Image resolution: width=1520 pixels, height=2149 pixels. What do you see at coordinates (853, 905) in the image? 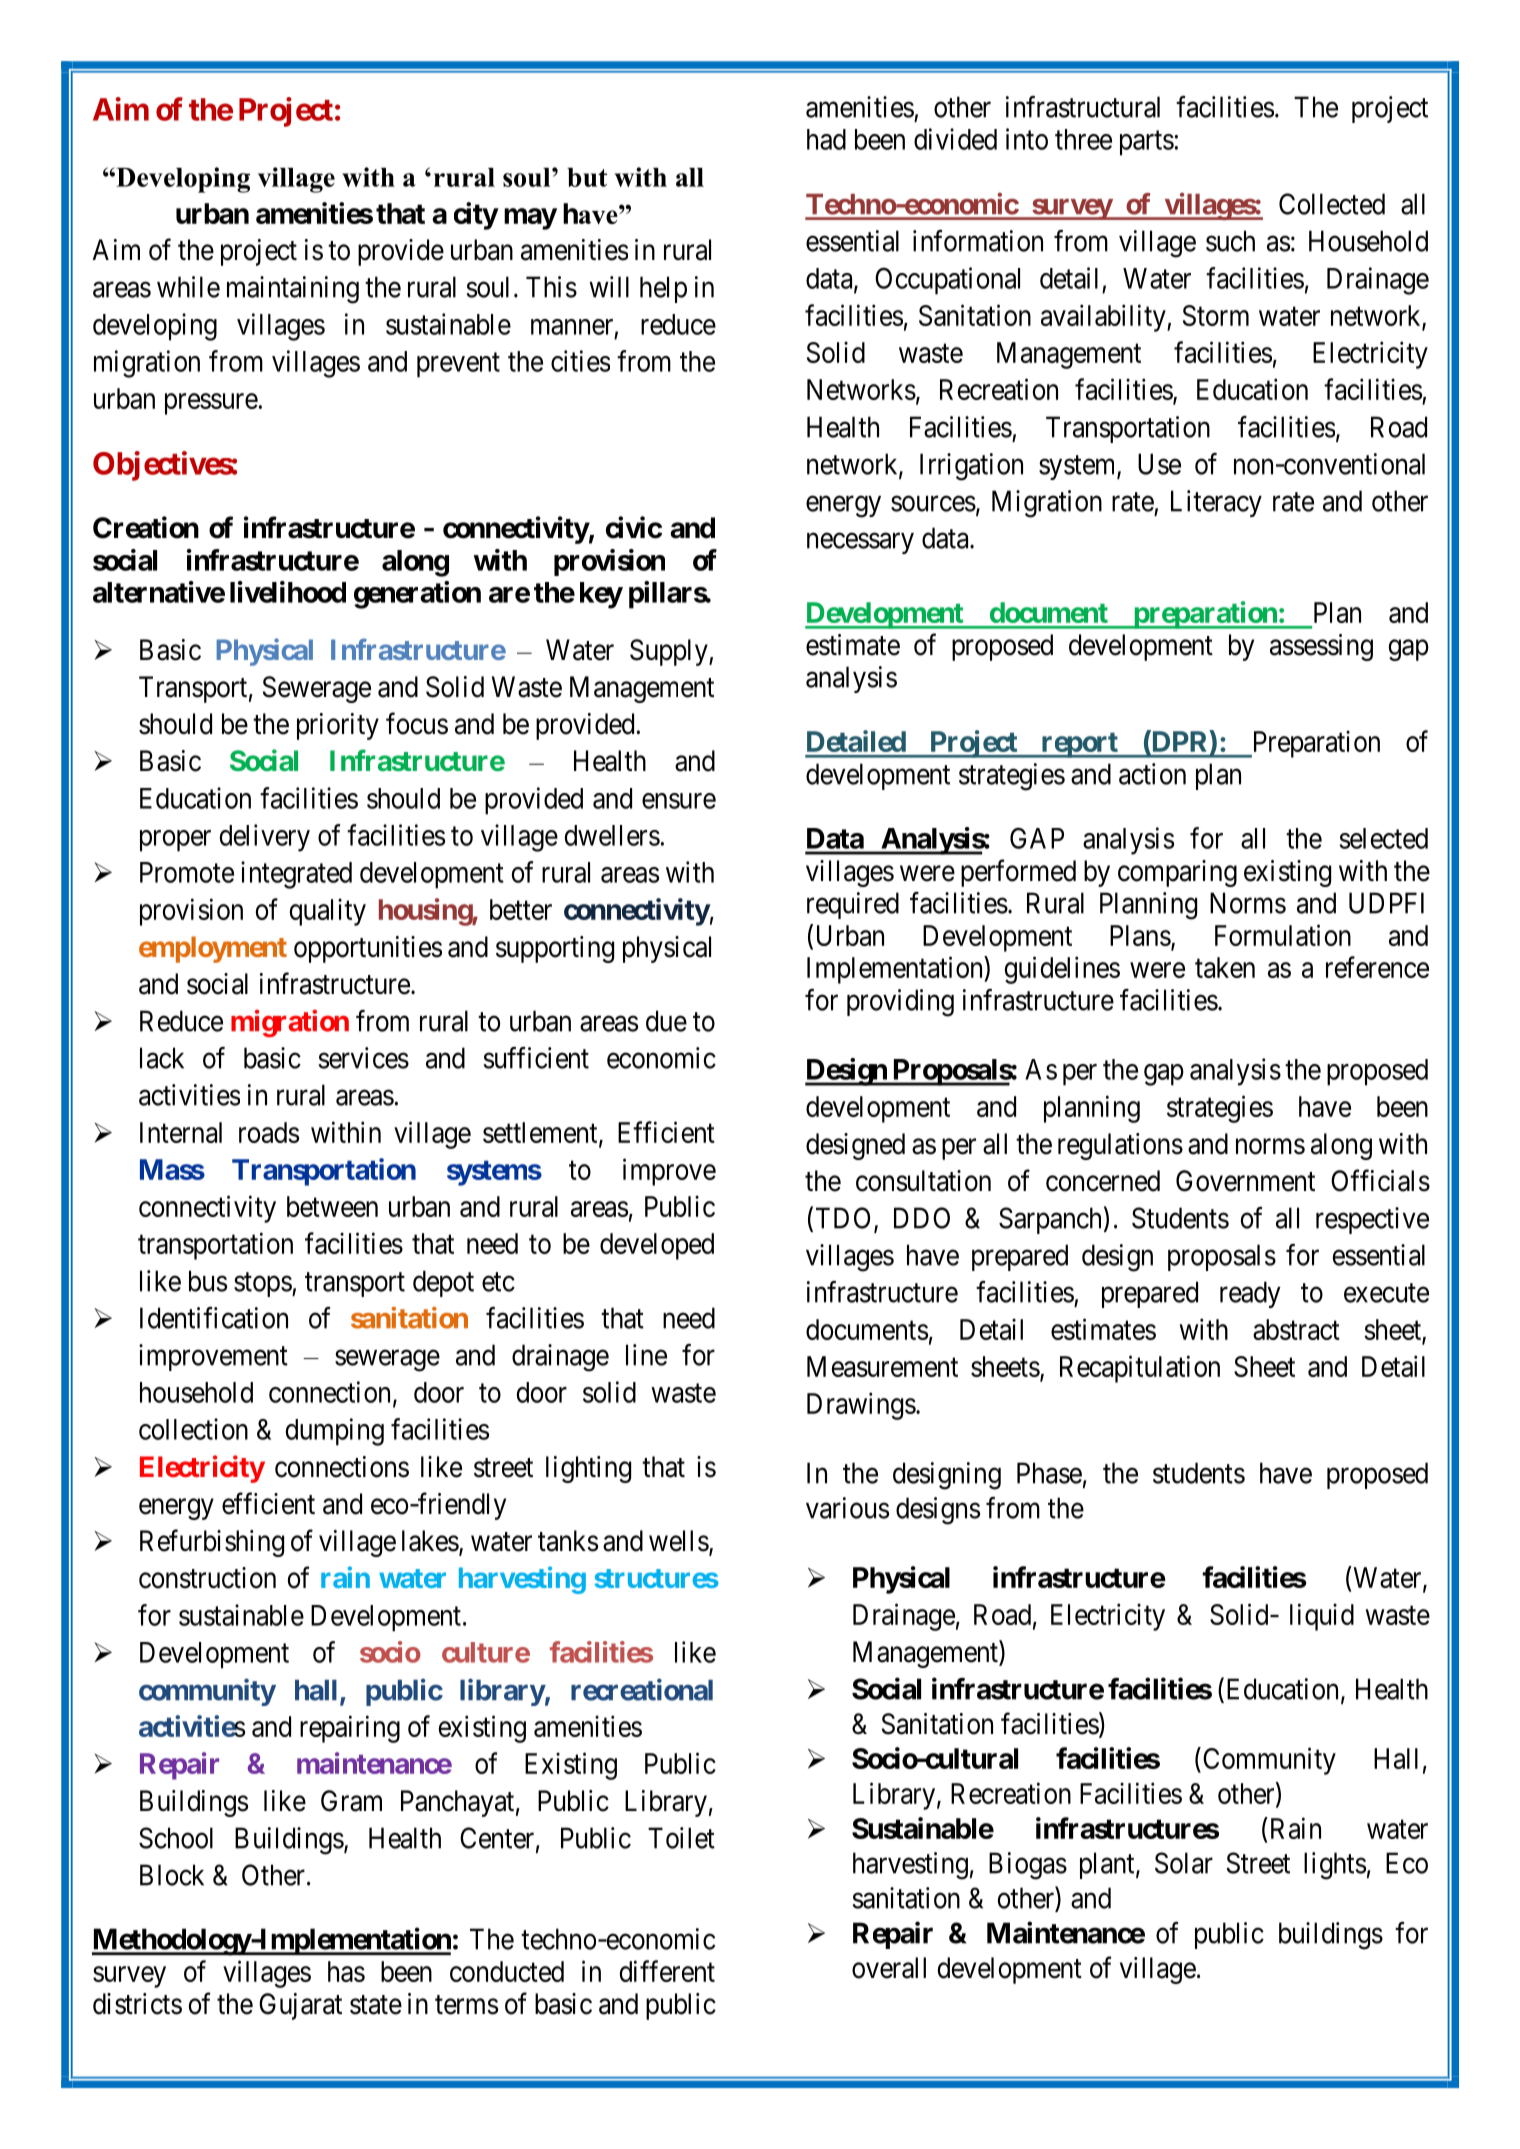
I see `required` at bounding box center [853, 905].
